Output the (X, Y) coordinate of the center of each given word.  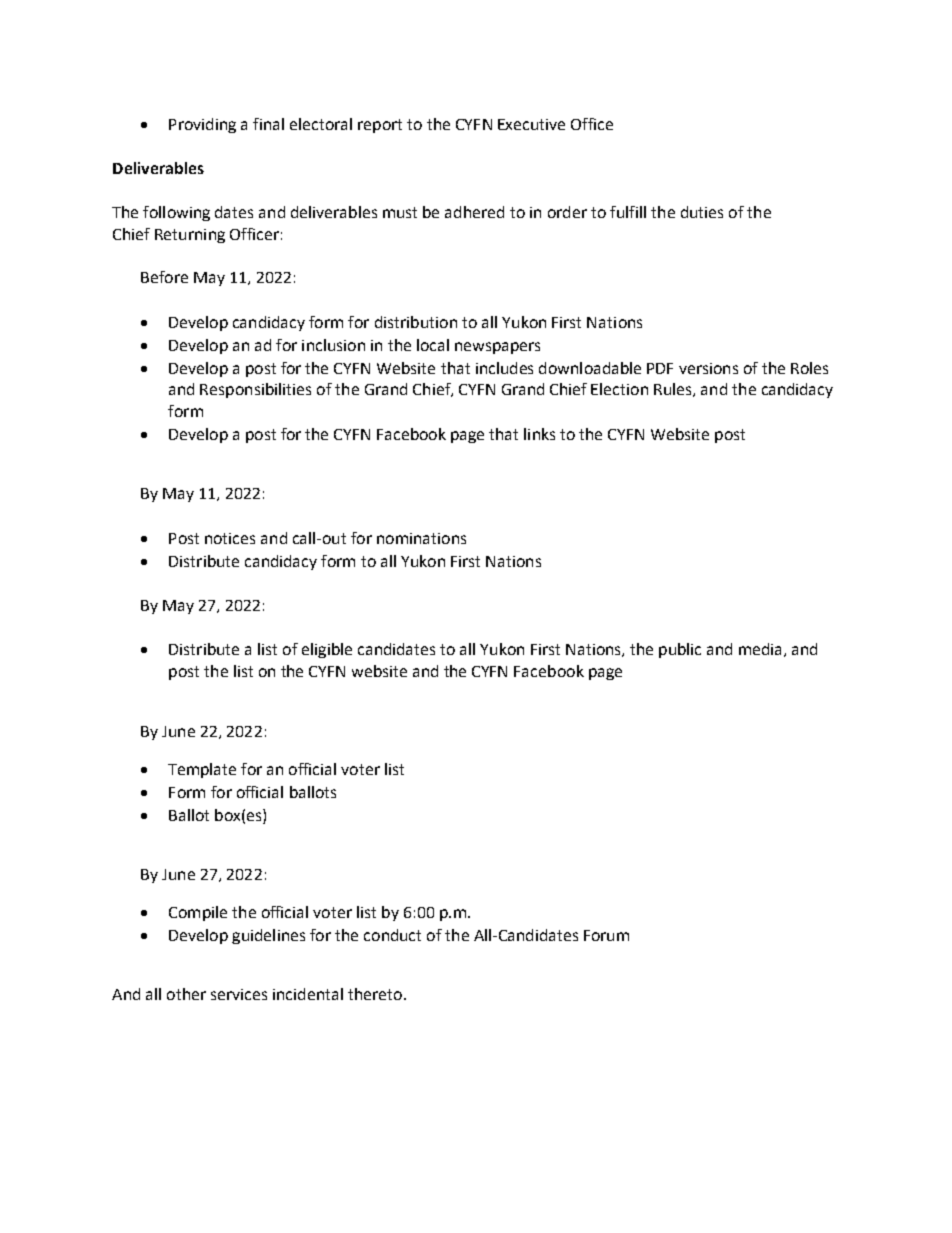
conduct (392, 935)
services (239, 994)
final (268, 124)
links (539, 434)
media (760, 649)
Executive (531, 124)
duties (702, 212)
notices (230, 538)
